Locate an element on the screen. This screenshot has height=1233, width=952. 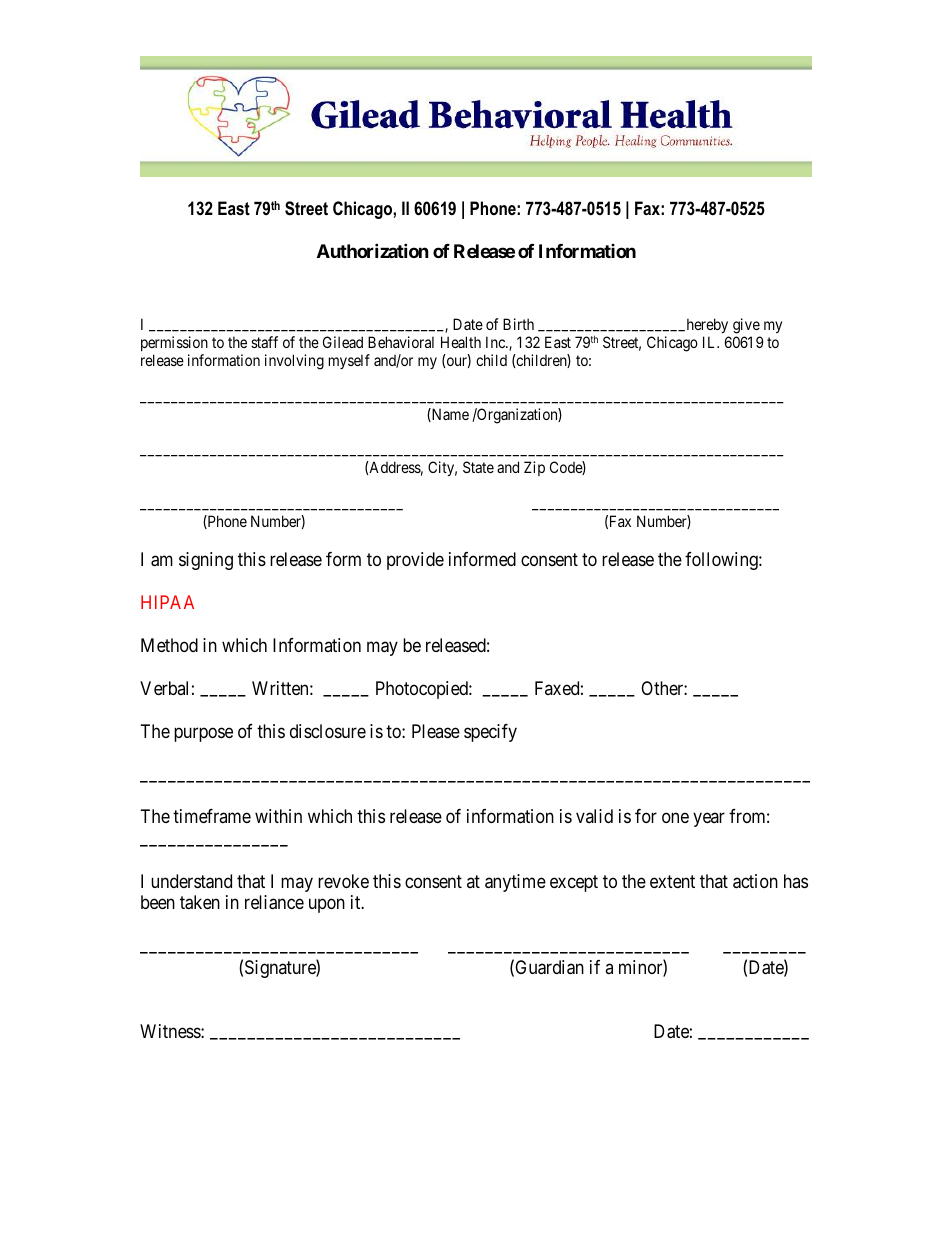
purpose is located at coordinates (203, 734).
